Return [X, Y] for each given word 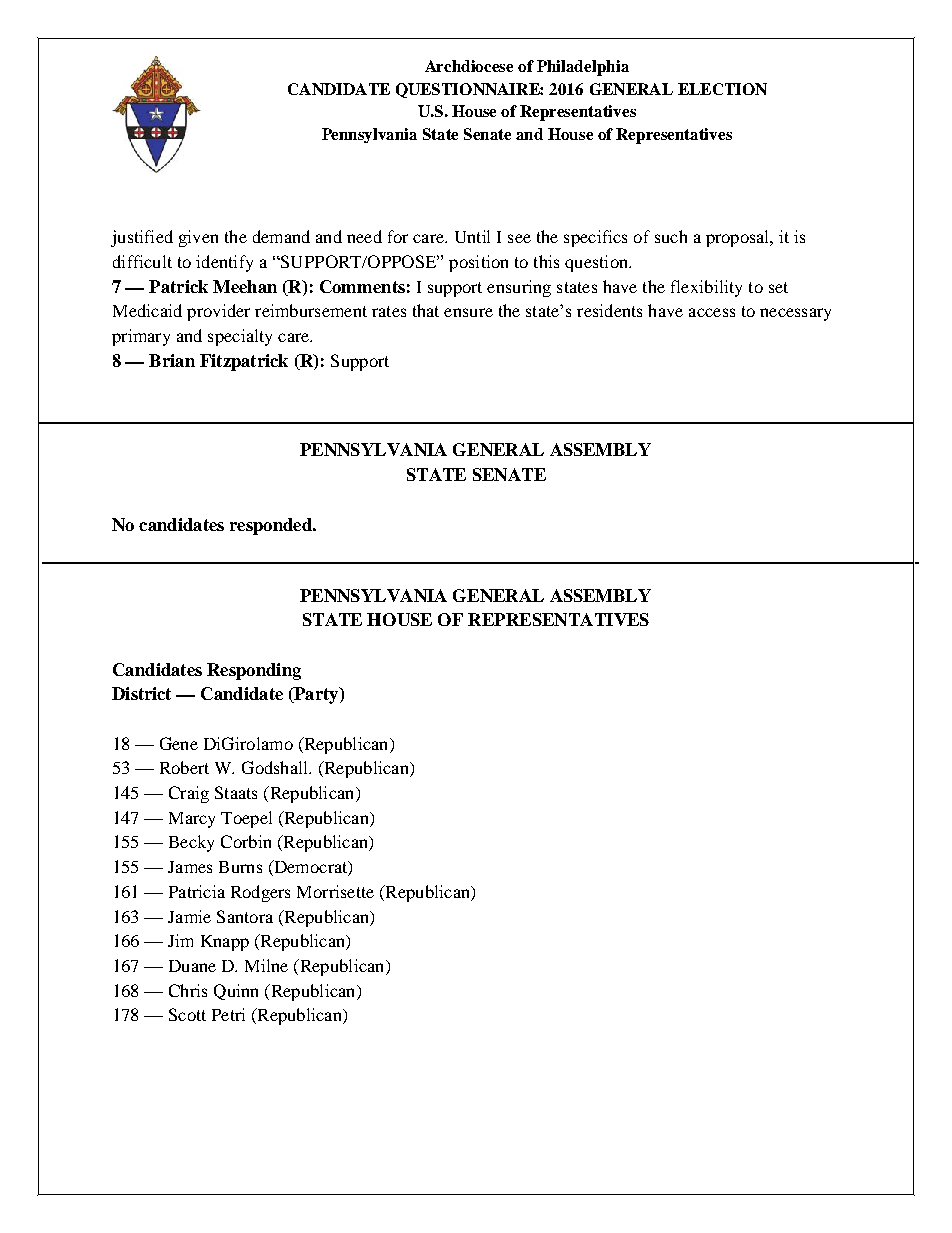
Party [316, 695]
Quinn [236, 992]
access [712, 312]
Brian [172, 360]
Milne [266, 965]
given [198, 238]
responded [272, 526]
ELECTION [722, 89]
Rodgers [260, 893]
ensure [468, 312]
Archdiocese [469, 66]
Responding [254, 671]
